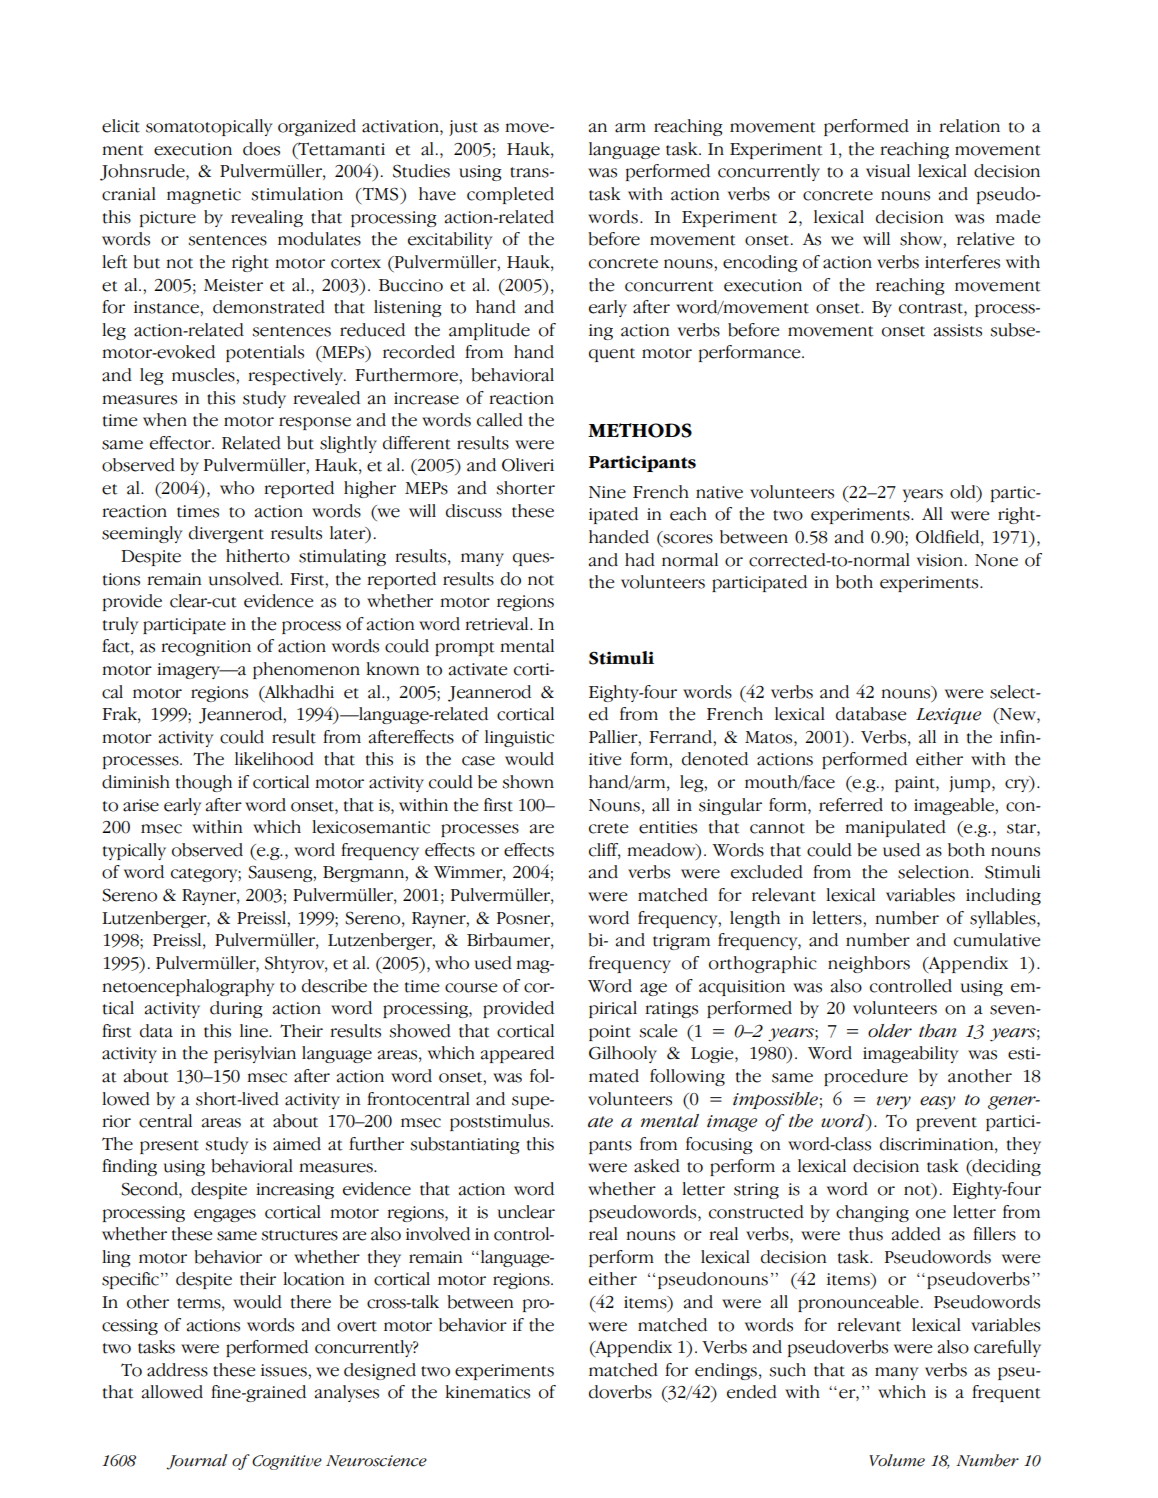 The image size is (1158, 1498). I want to click on paint, so click(916, 784).
